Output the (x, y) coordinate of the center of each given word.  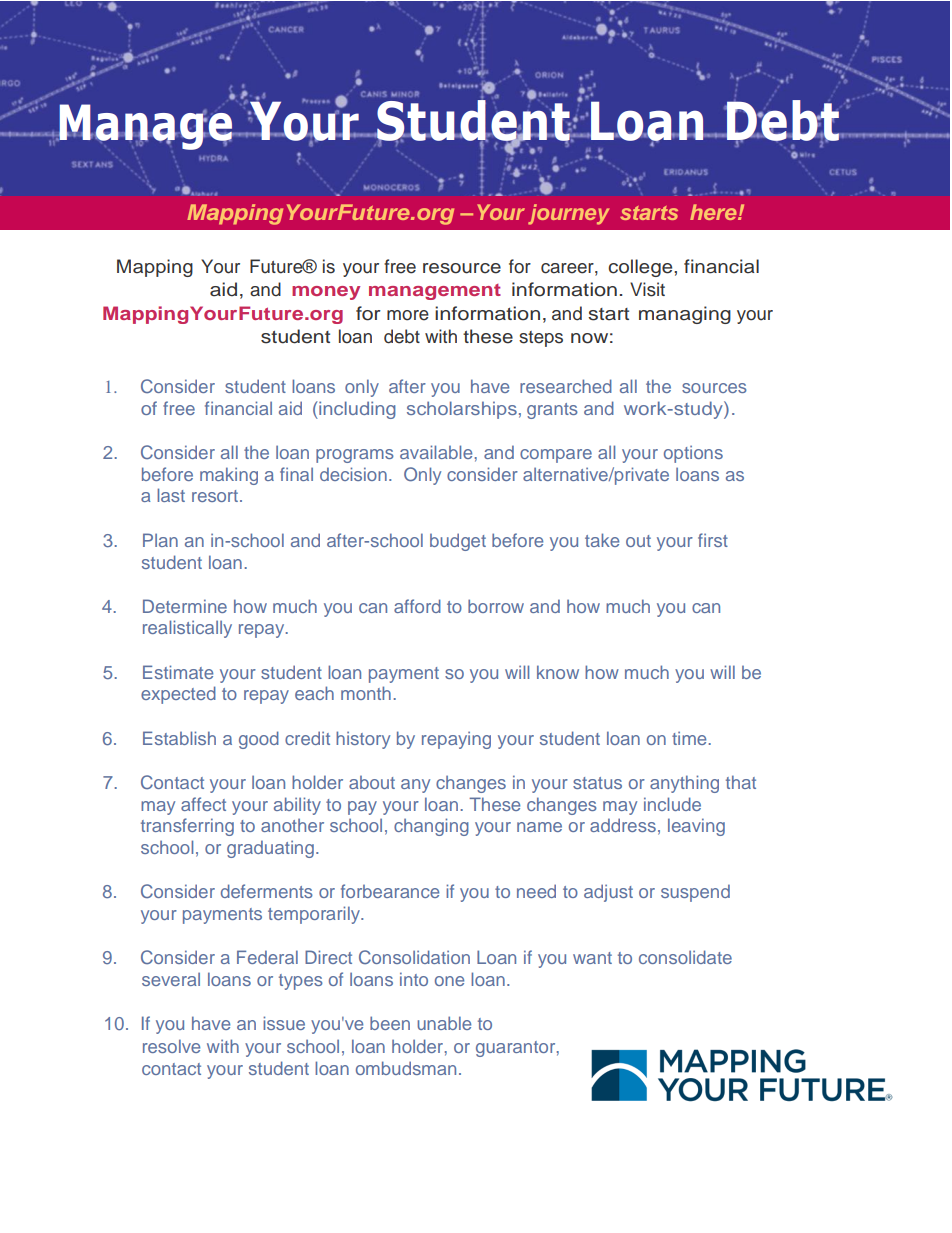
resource (462, 268)
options (693, 454)
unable (444, 1023)
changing (431, 827)
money (326, 293)
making (229, 476)
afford (417, 606)
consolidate (685, 957)
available (436, 452)
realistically (187, 629)
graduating (270, 849)
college (641, 268)
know (558, 672)
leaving (696, 827)
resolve (171, 1046)
